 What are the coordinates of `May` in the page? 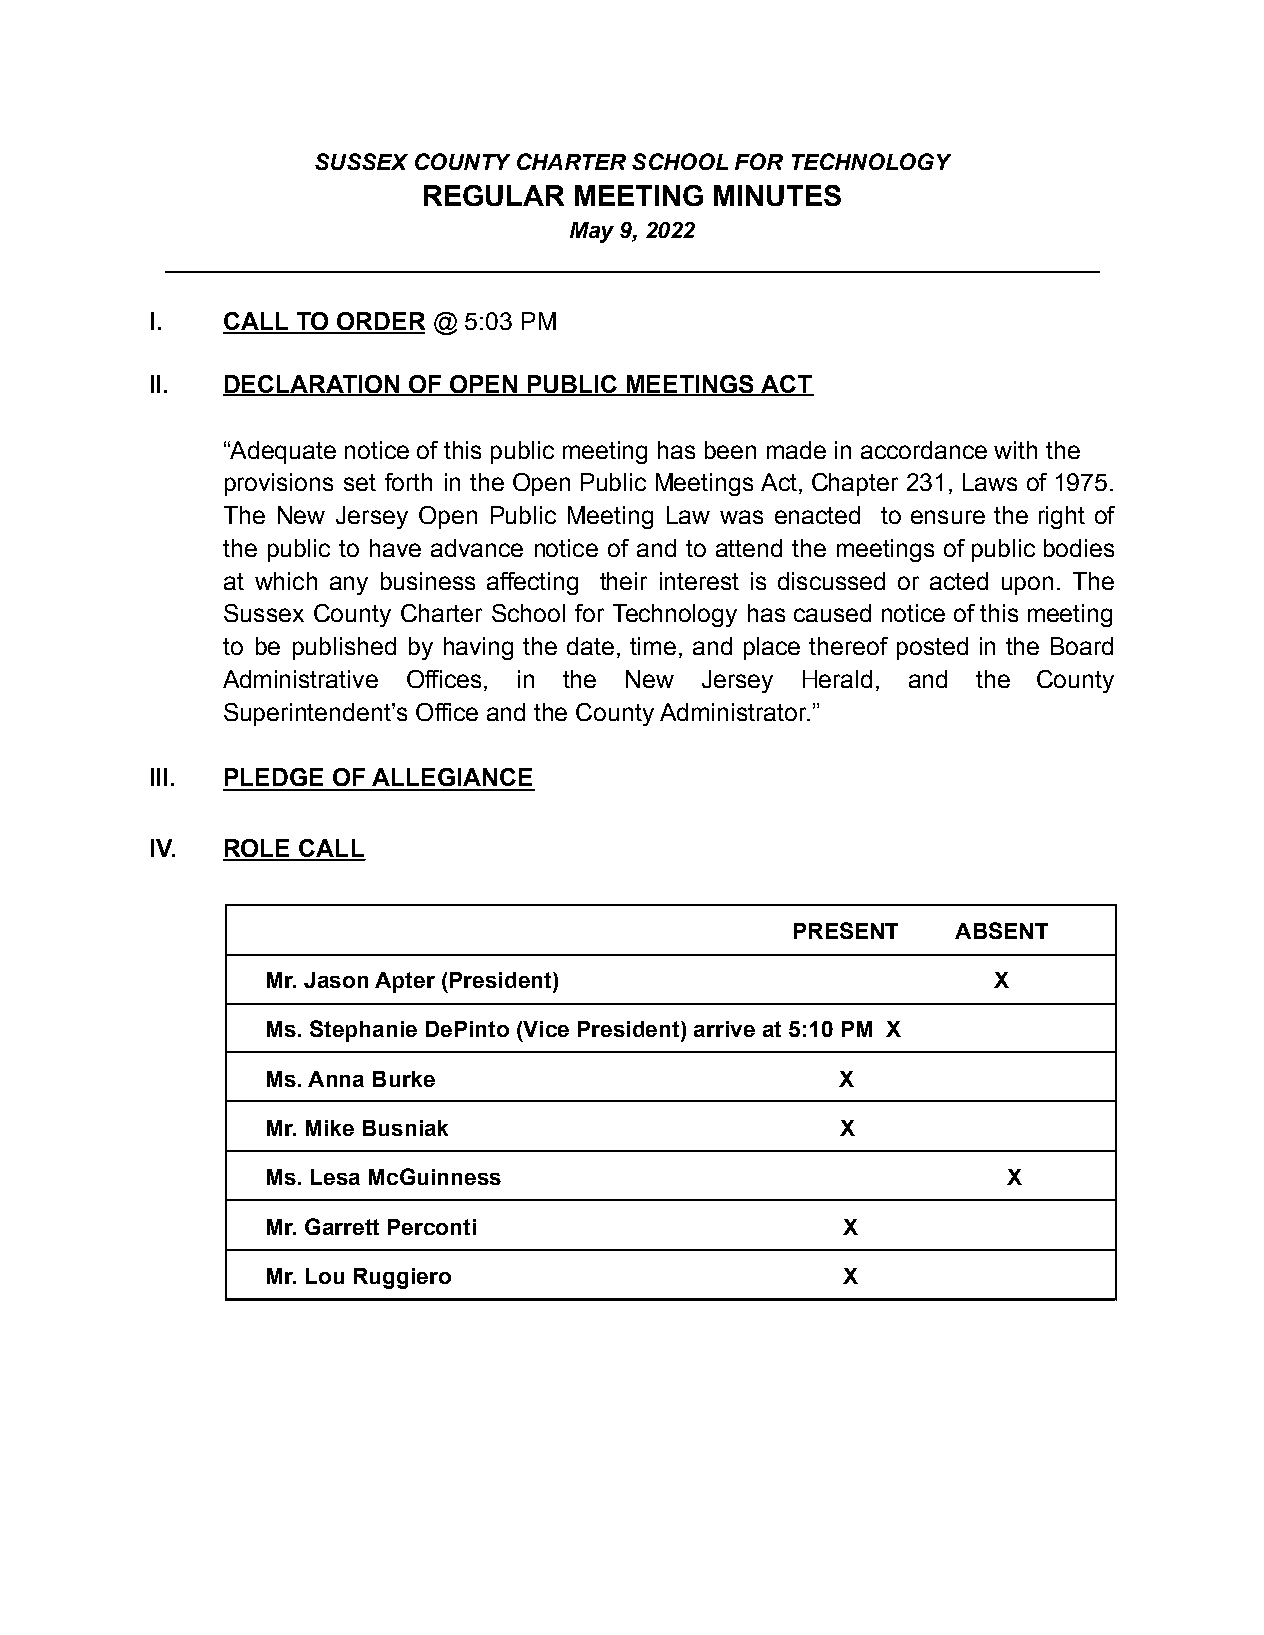 It's located at (592, 232).
